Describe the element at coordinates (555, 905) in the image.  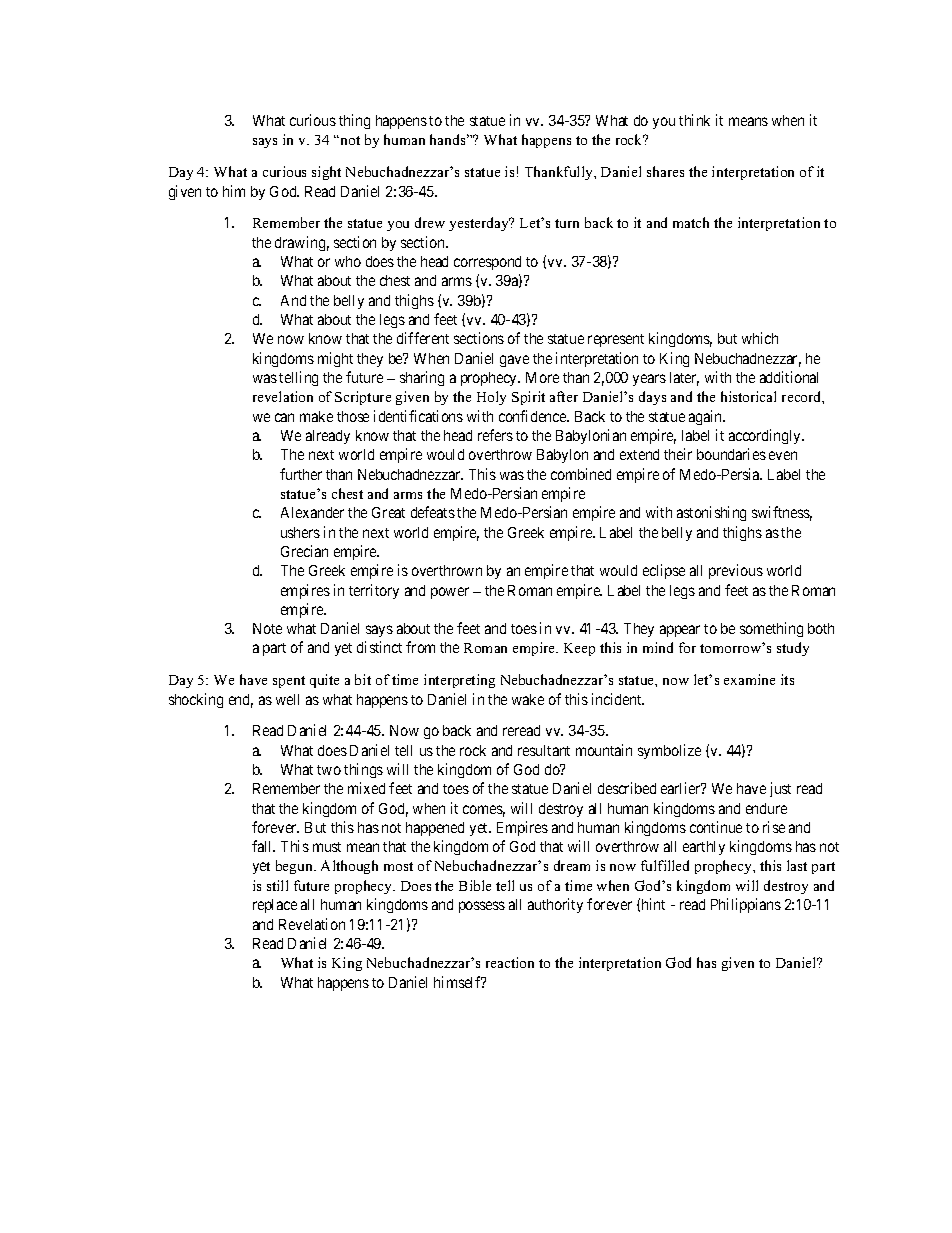
I see `authority` at that location.
